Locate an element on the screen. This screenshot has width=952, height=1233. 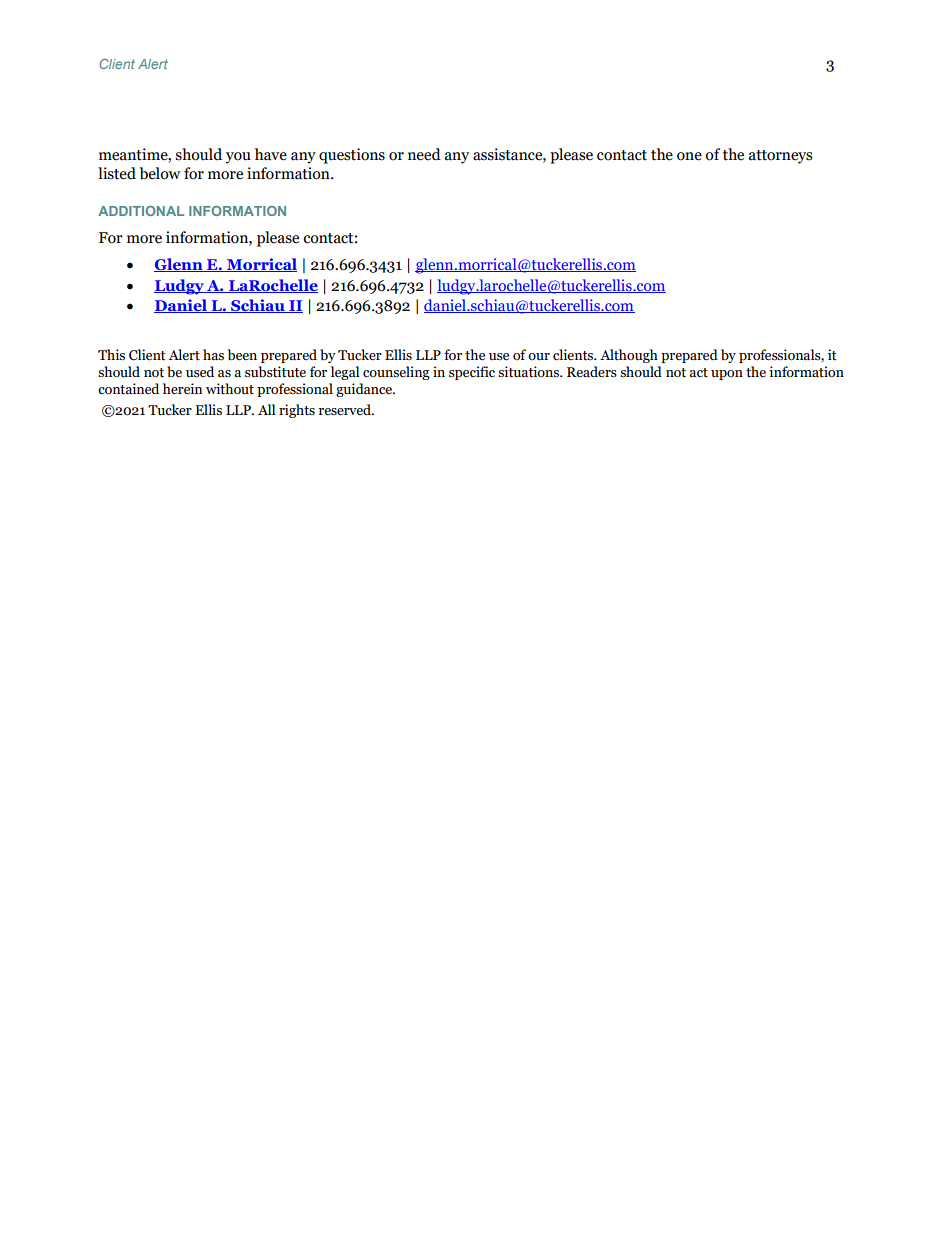
you is located at coordinates (238, 158).
